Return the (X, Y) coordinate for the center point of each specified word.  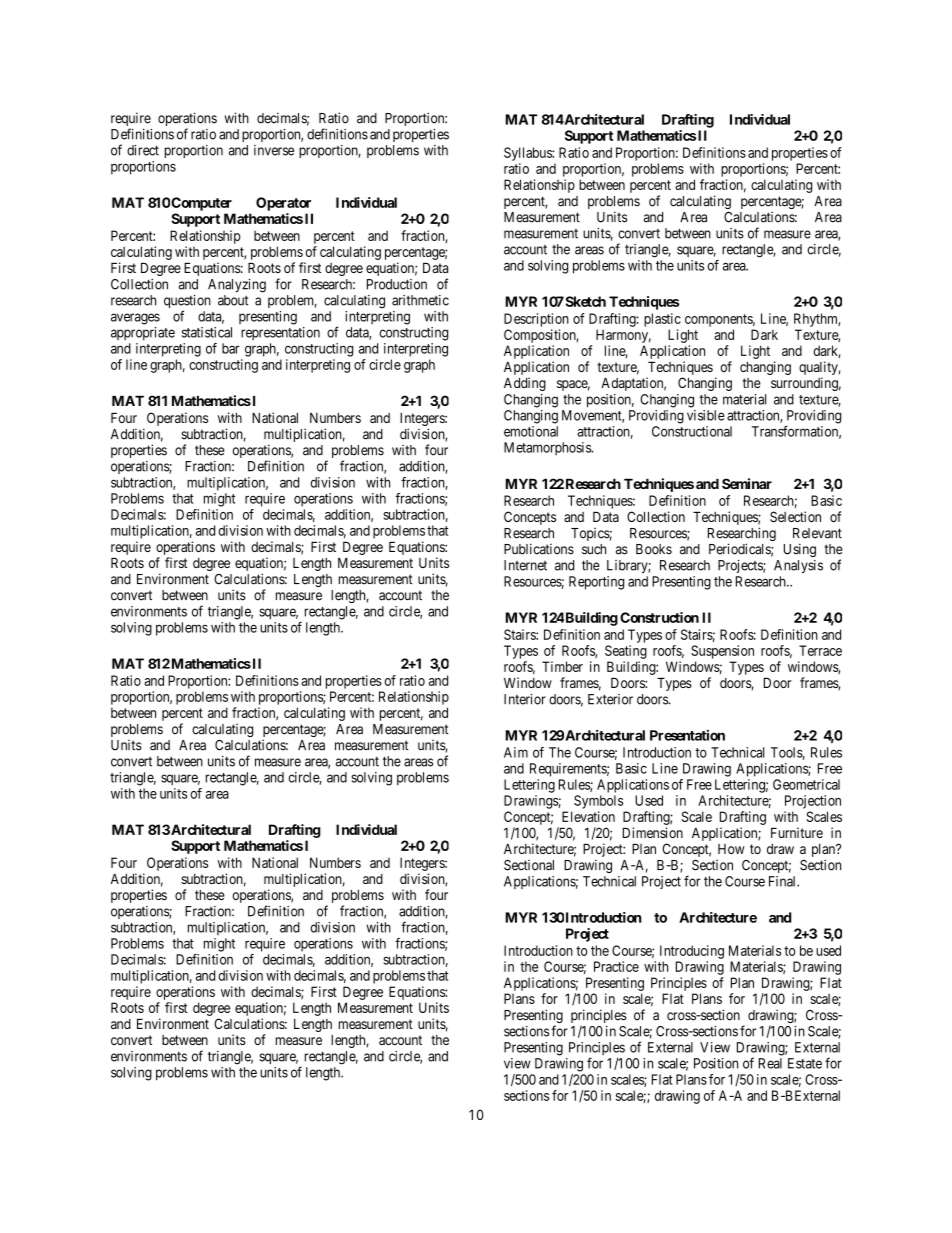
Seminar (747, 483)
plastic (662, 320)
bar (231, 348)
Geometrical (806, 784)
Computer (201, 204)
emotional (531, 431)
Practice (616, 966)
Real (770, 1063)
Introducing (692, 952)
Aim (516, 752)
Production (397, 284)
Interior (525, 699)
